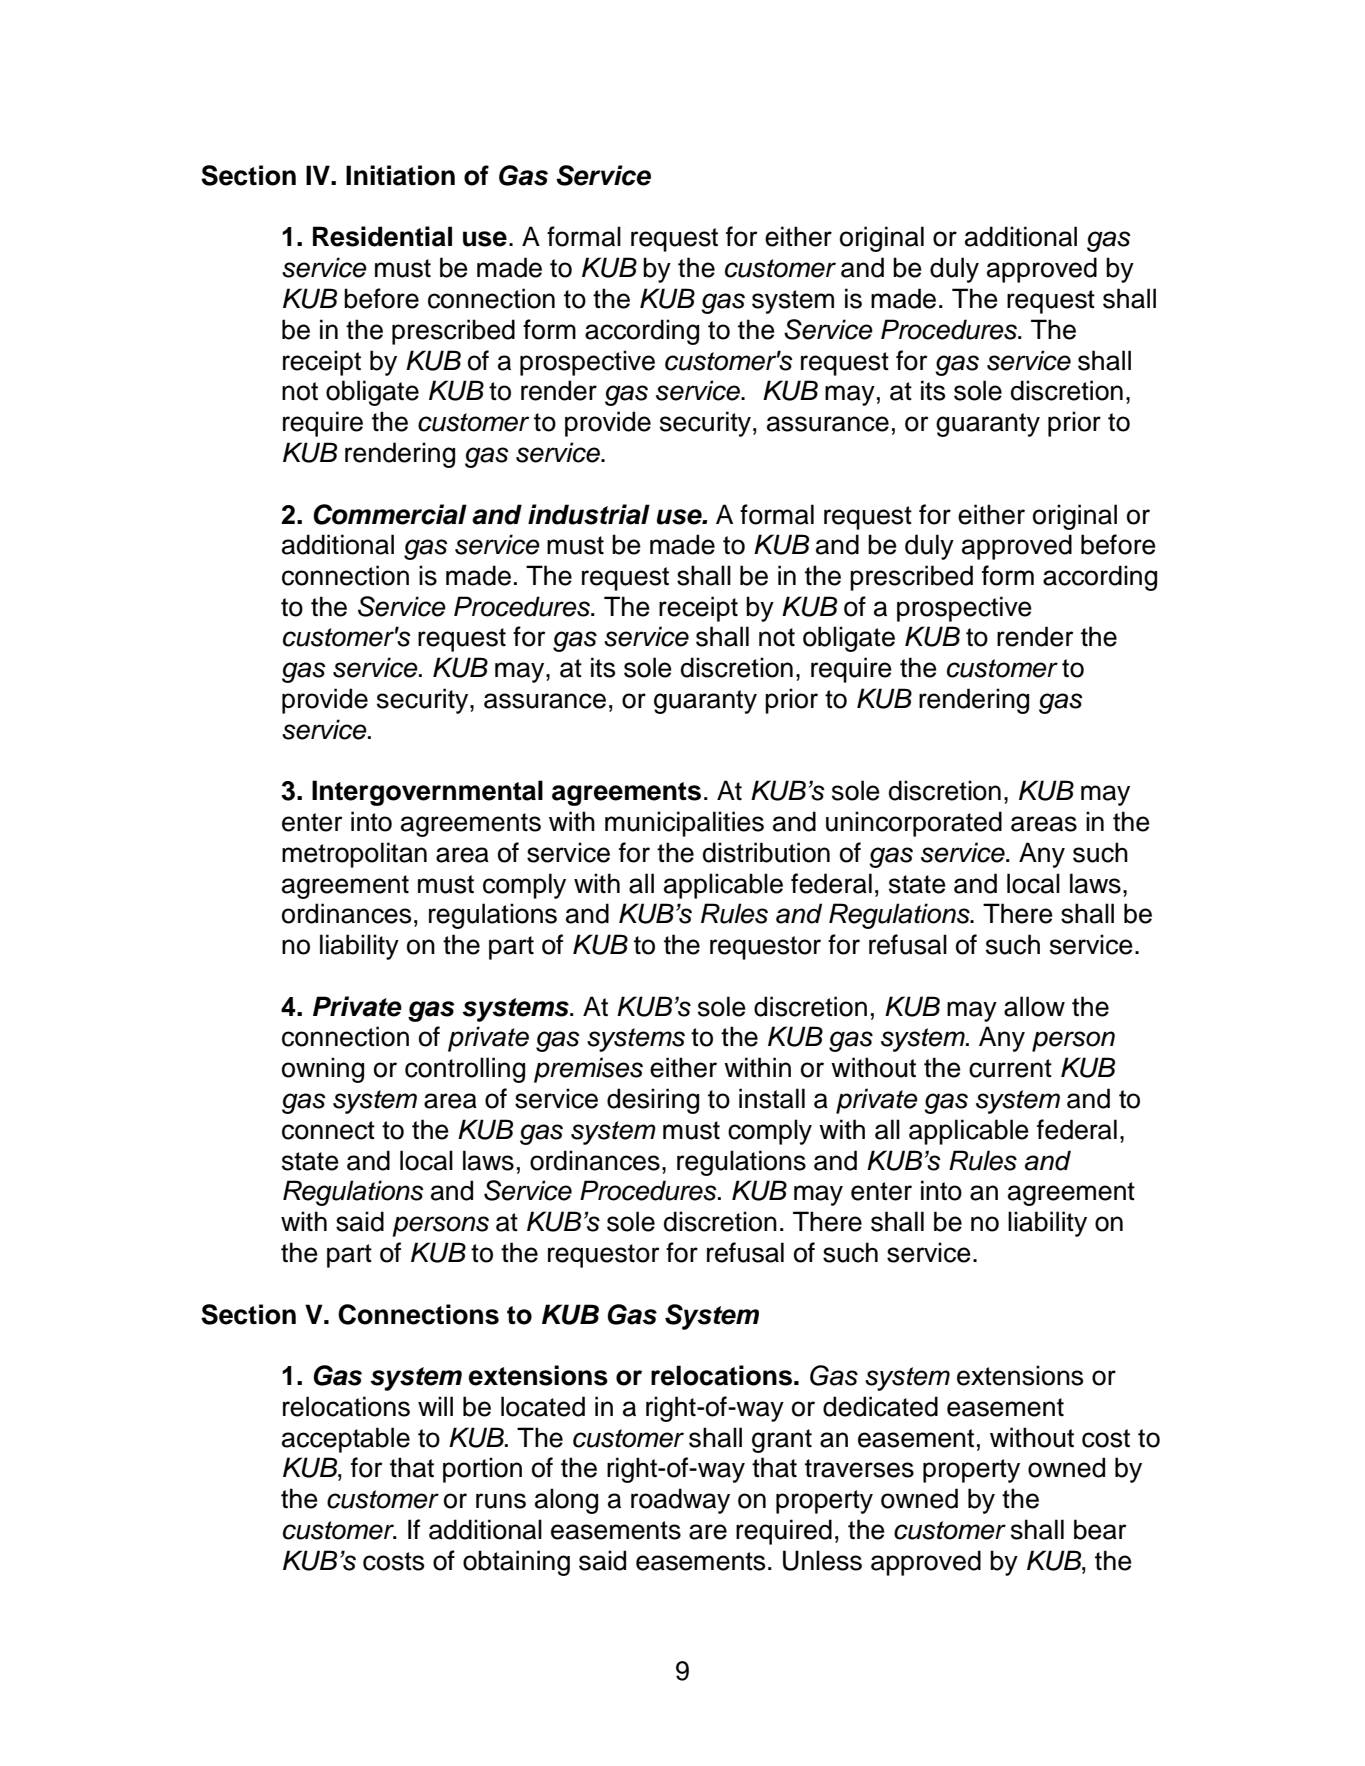 Image resolution: width=1365 pixels, height=1766 pixels. What do you see at coordinates (680, 1501) in the document?
I see `roadway` at bounding box center [680, 1501].
